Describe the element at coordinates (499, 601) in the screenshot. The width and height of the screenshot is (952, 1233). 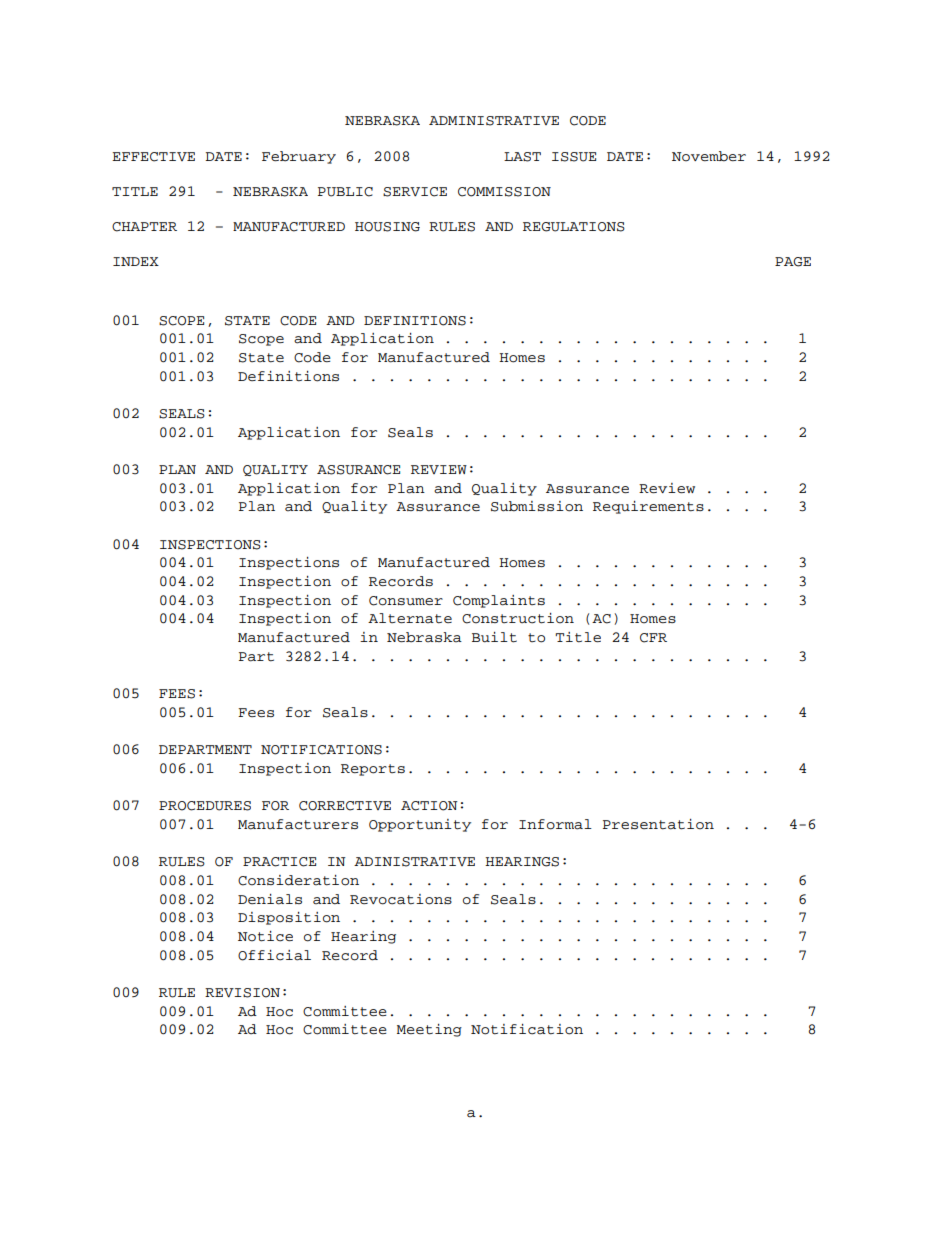
I see `Complaints` at that location.
